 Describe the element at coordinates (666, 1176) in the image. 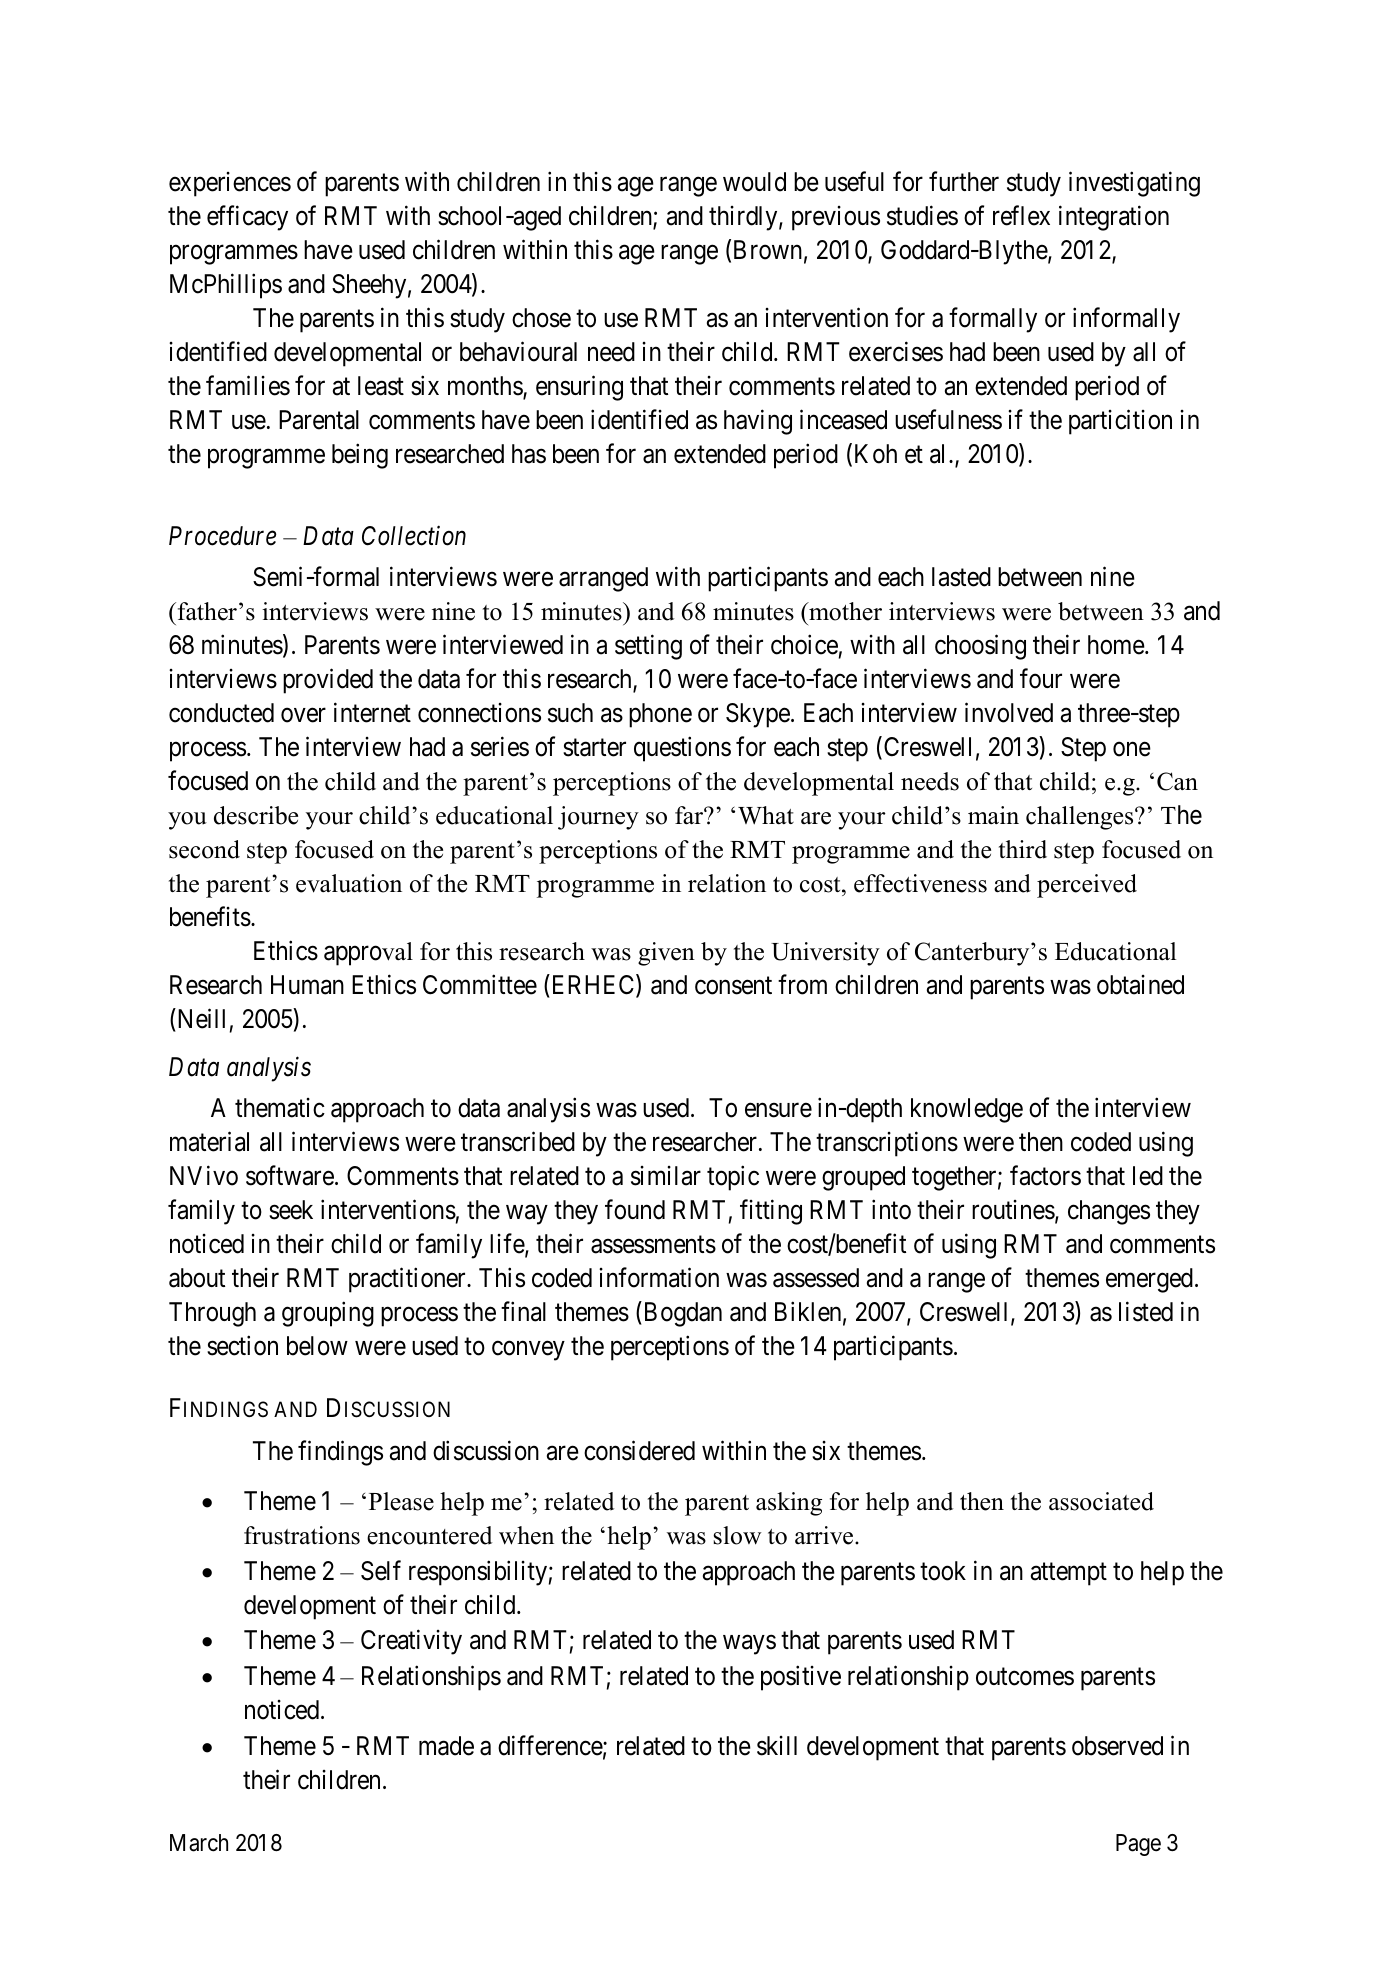

I see `similar` at that location.
